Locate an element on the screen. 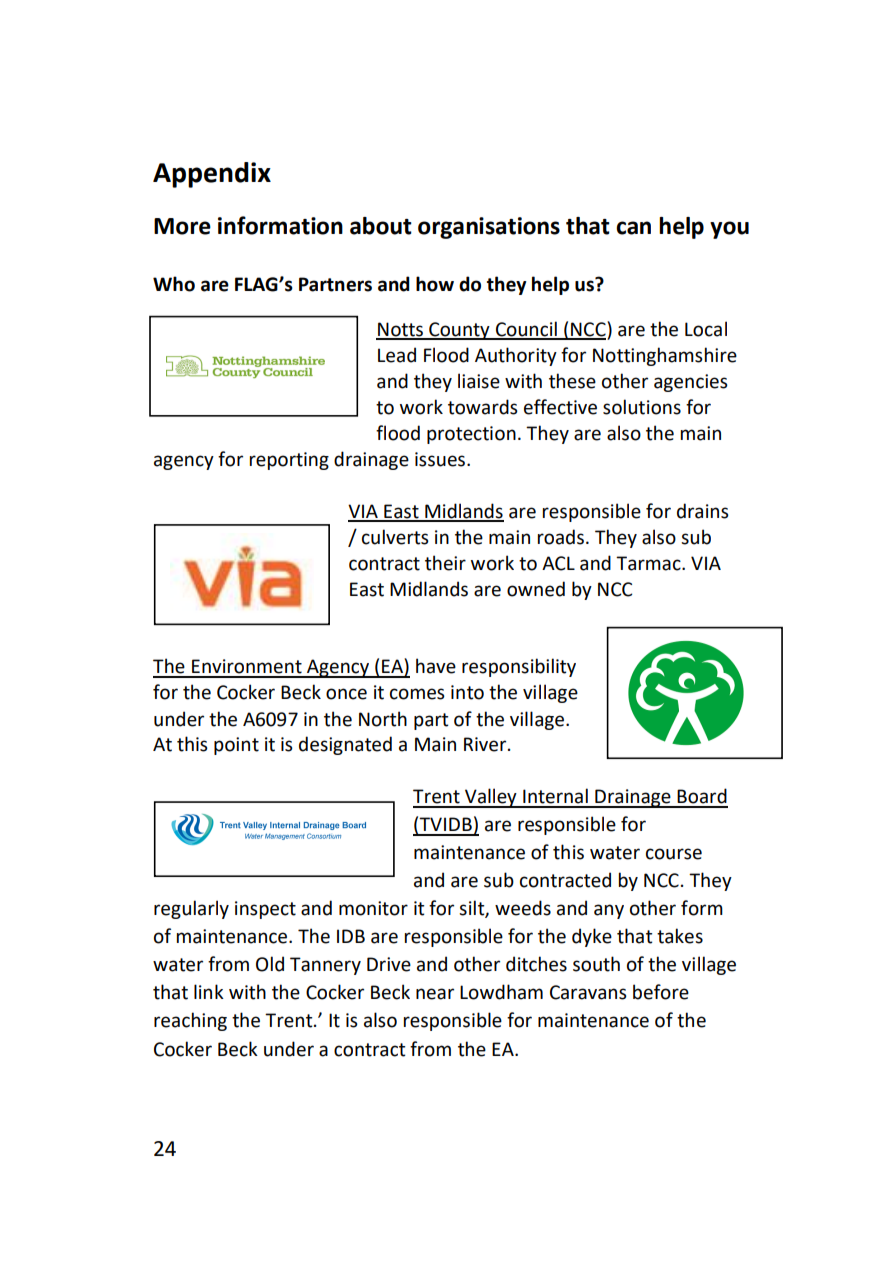 This screenshot has width=892, height=1265. near is located at coordinates (435, 994).
